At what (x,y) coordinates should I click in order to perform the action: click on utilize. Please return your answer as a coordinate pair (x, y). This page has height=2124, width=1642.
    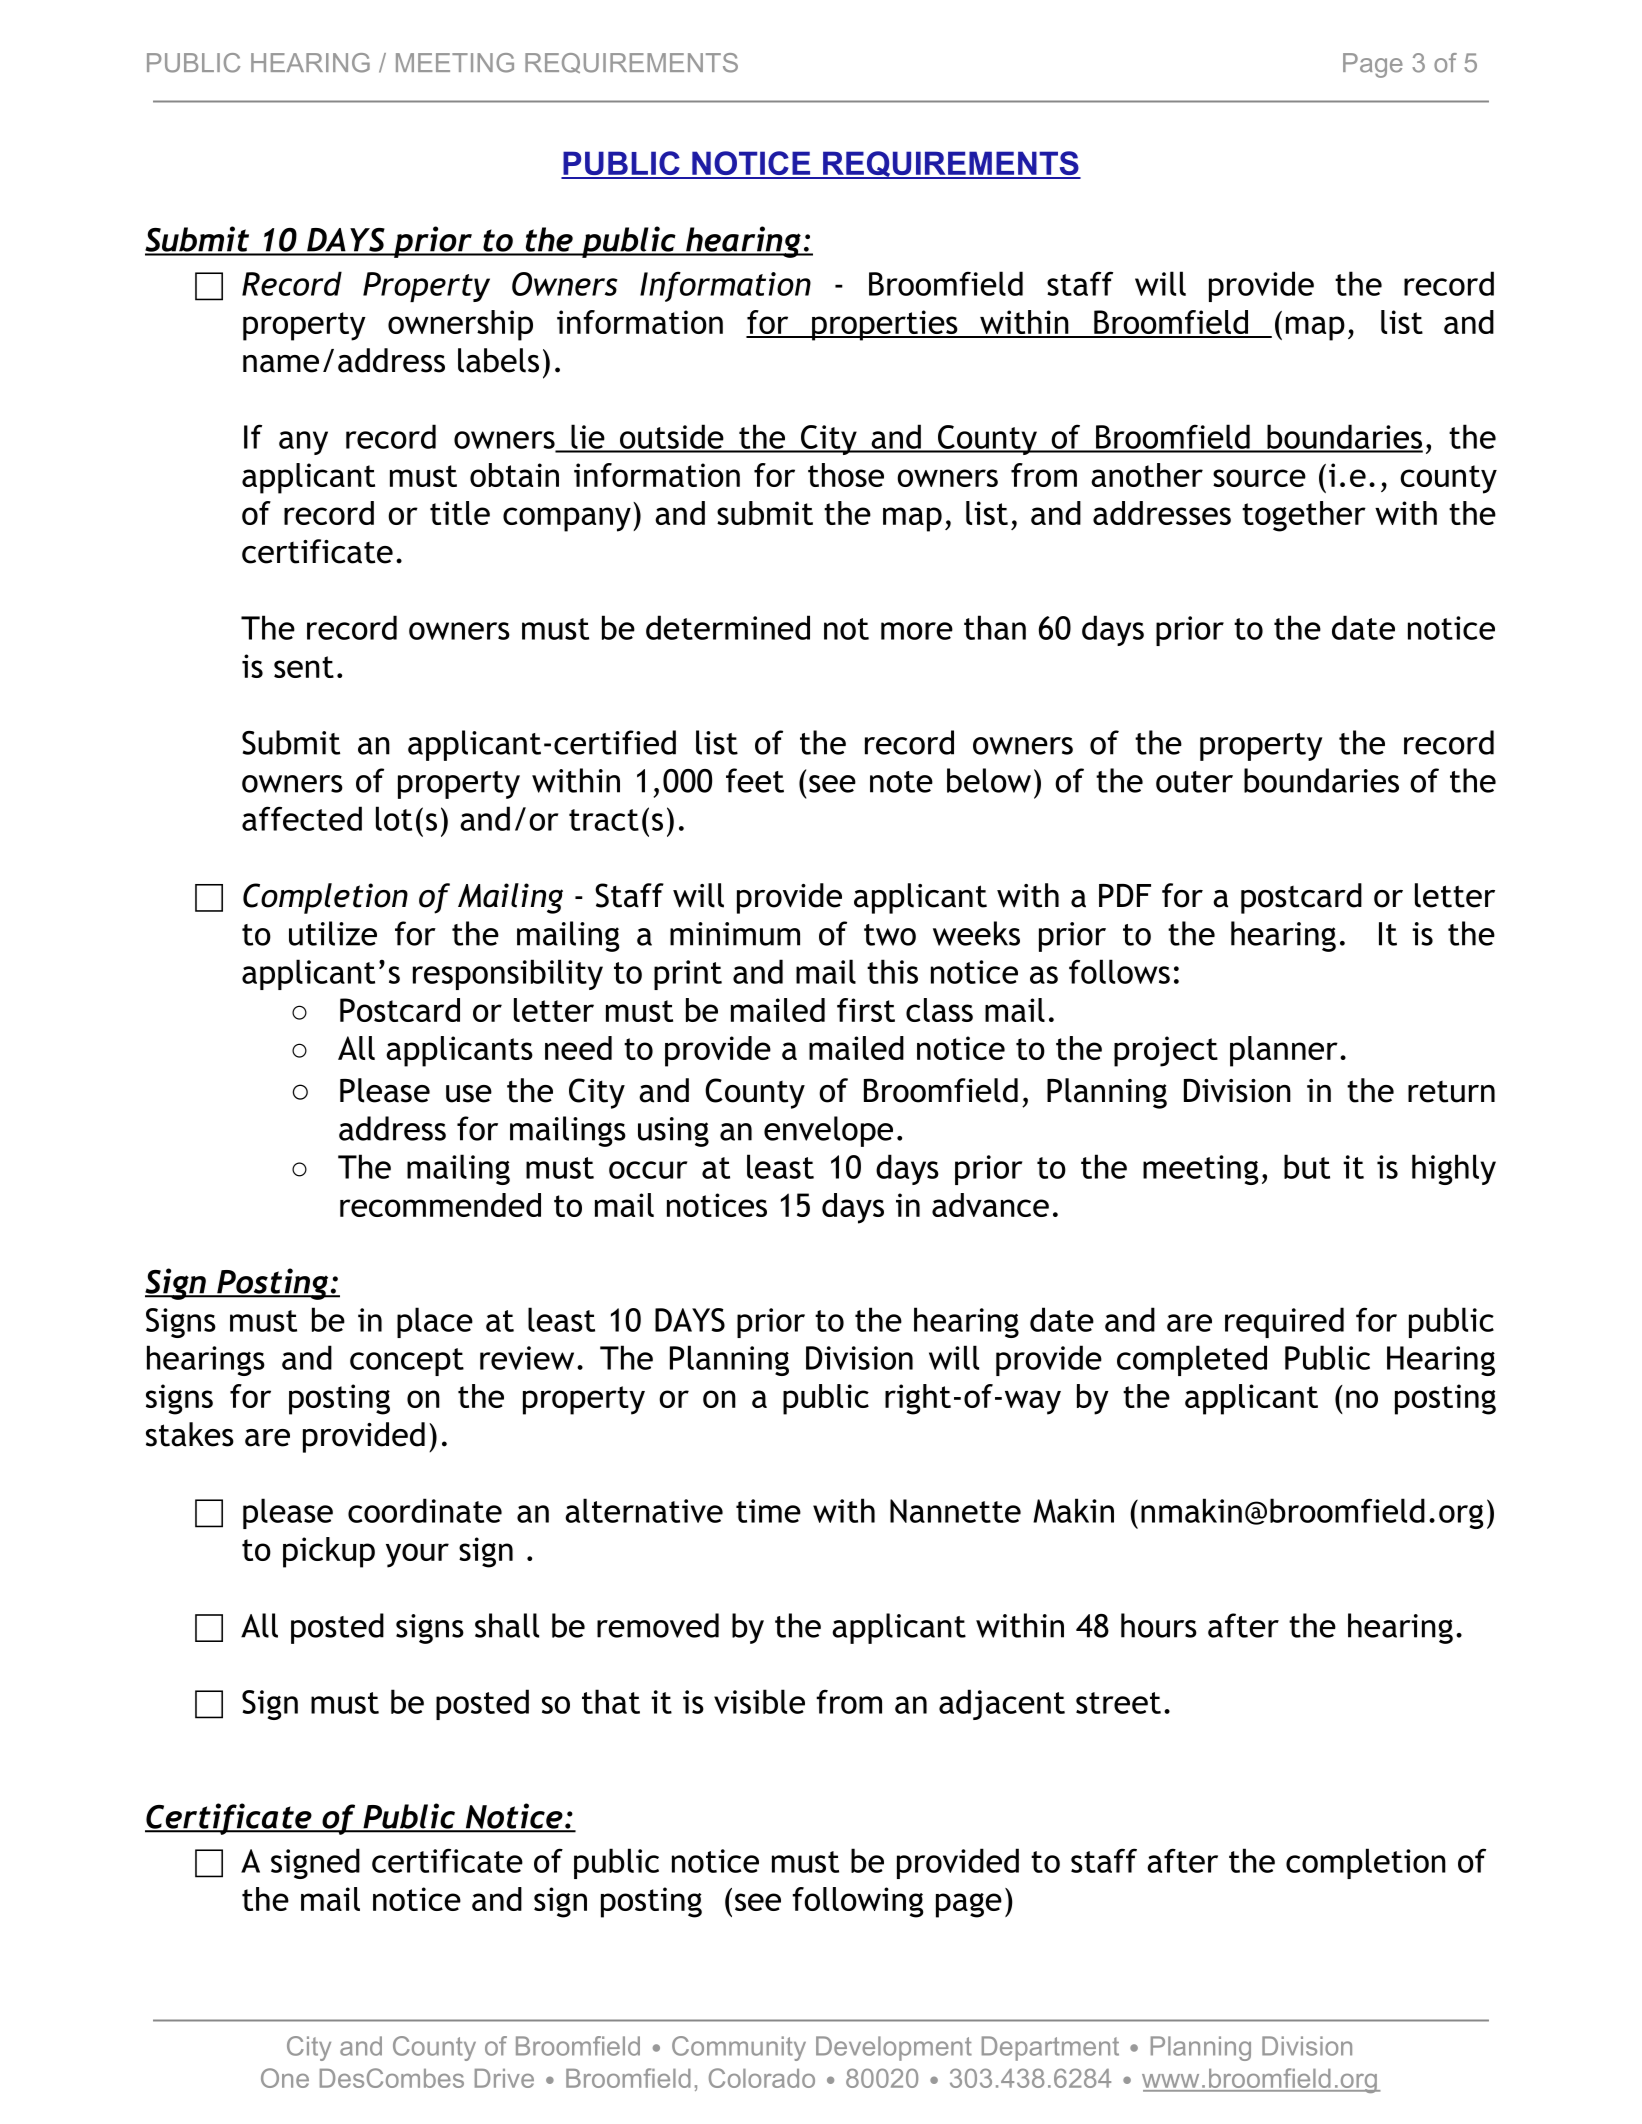
    Looking at the image, I should click on (333, 933).
